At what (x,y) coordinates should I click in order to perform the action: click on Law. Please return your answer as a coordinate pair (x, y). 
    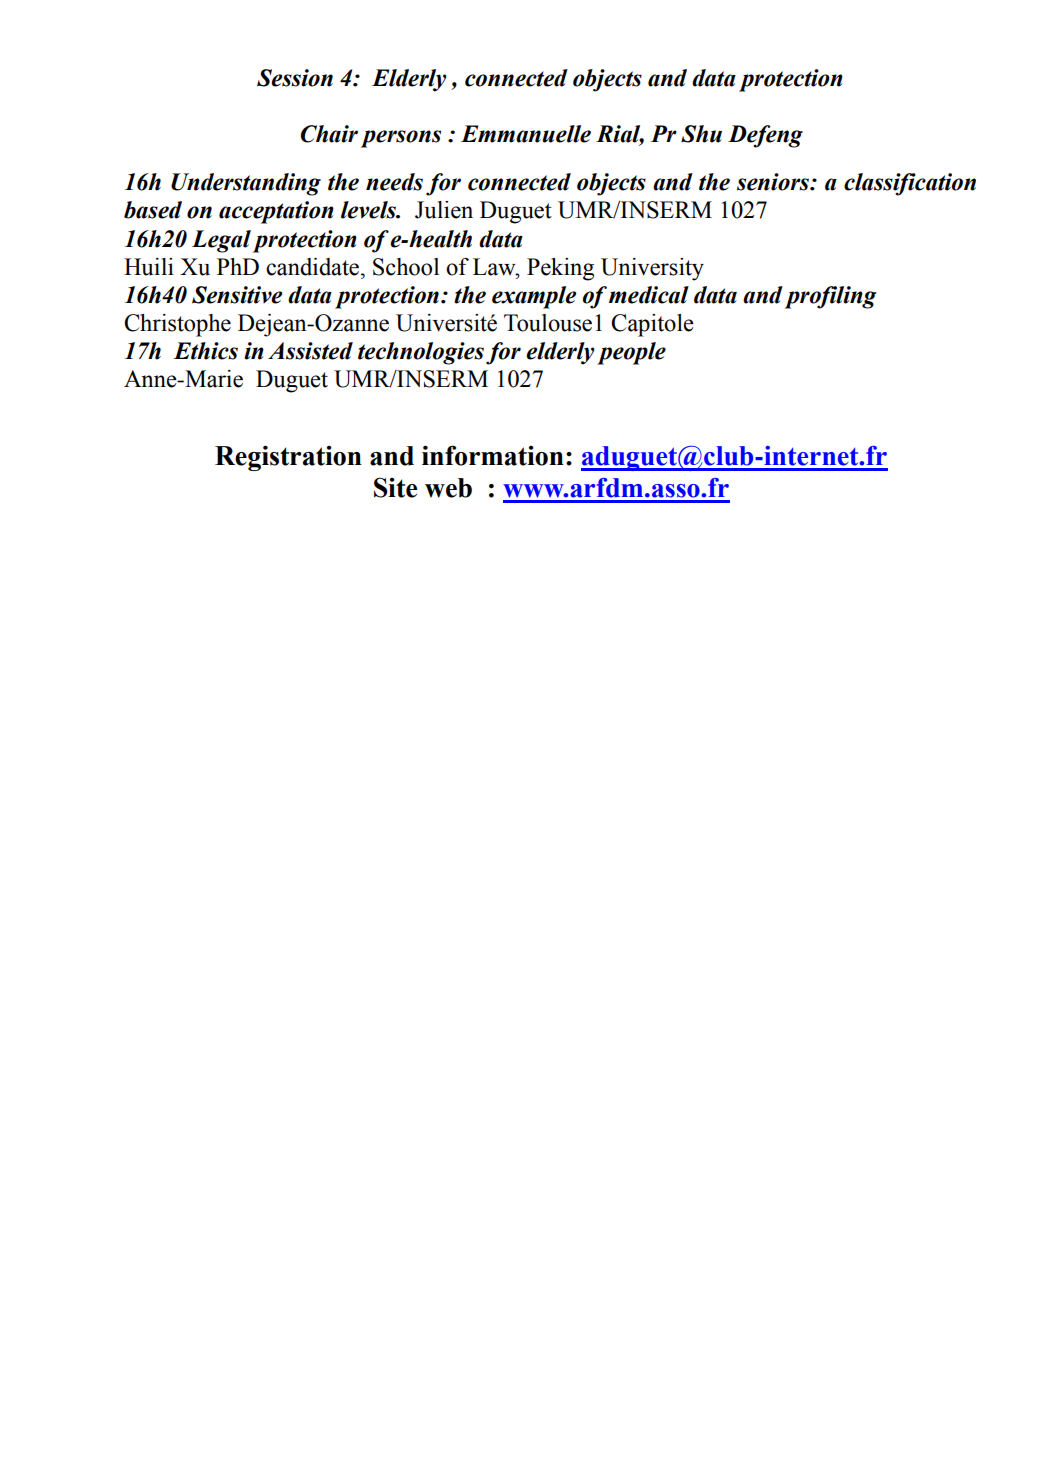
    Looking at the image, I should click on (495, 267).
